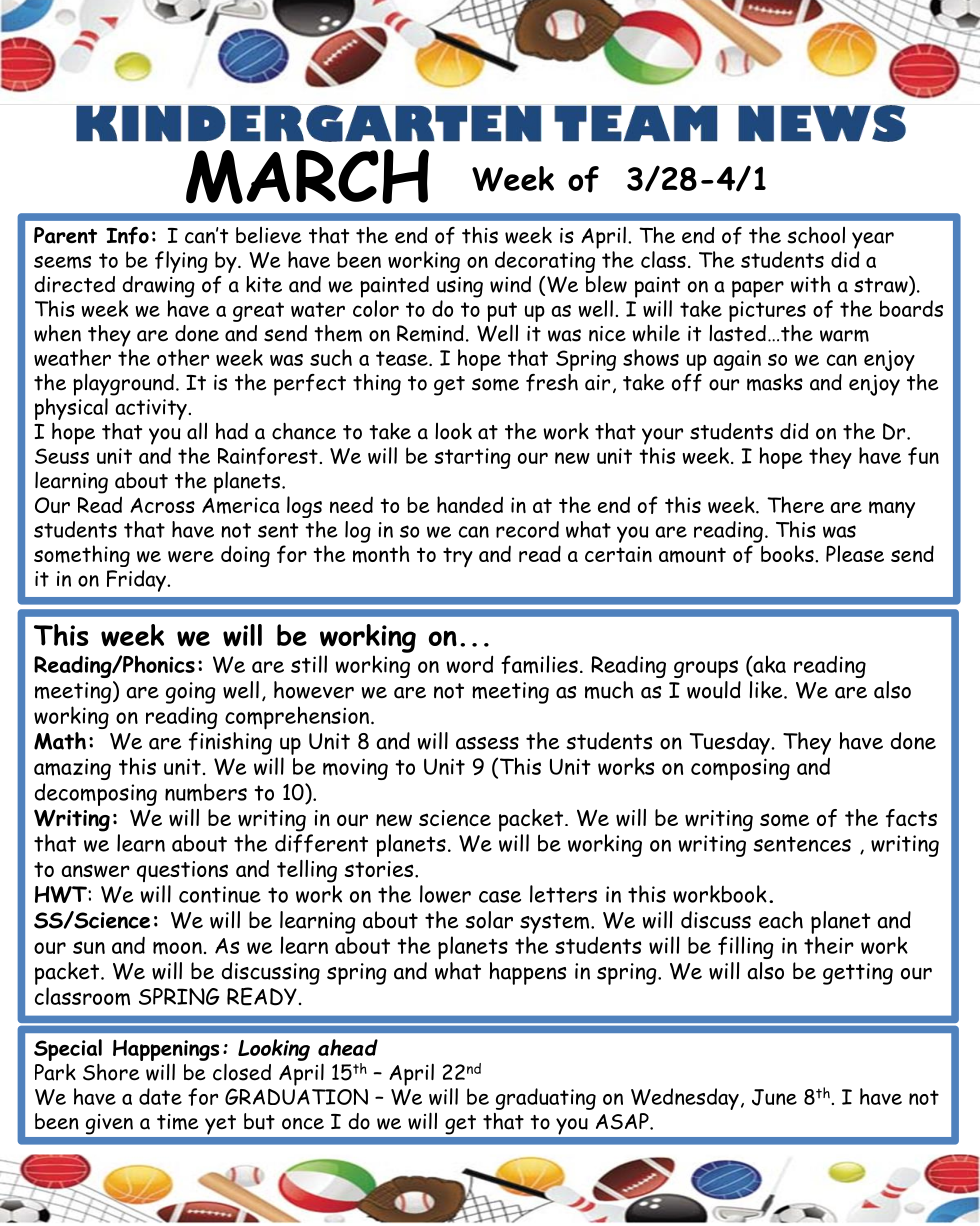  Describe the element at coordinates (767, 690) in the page. I see `like` at that location.
